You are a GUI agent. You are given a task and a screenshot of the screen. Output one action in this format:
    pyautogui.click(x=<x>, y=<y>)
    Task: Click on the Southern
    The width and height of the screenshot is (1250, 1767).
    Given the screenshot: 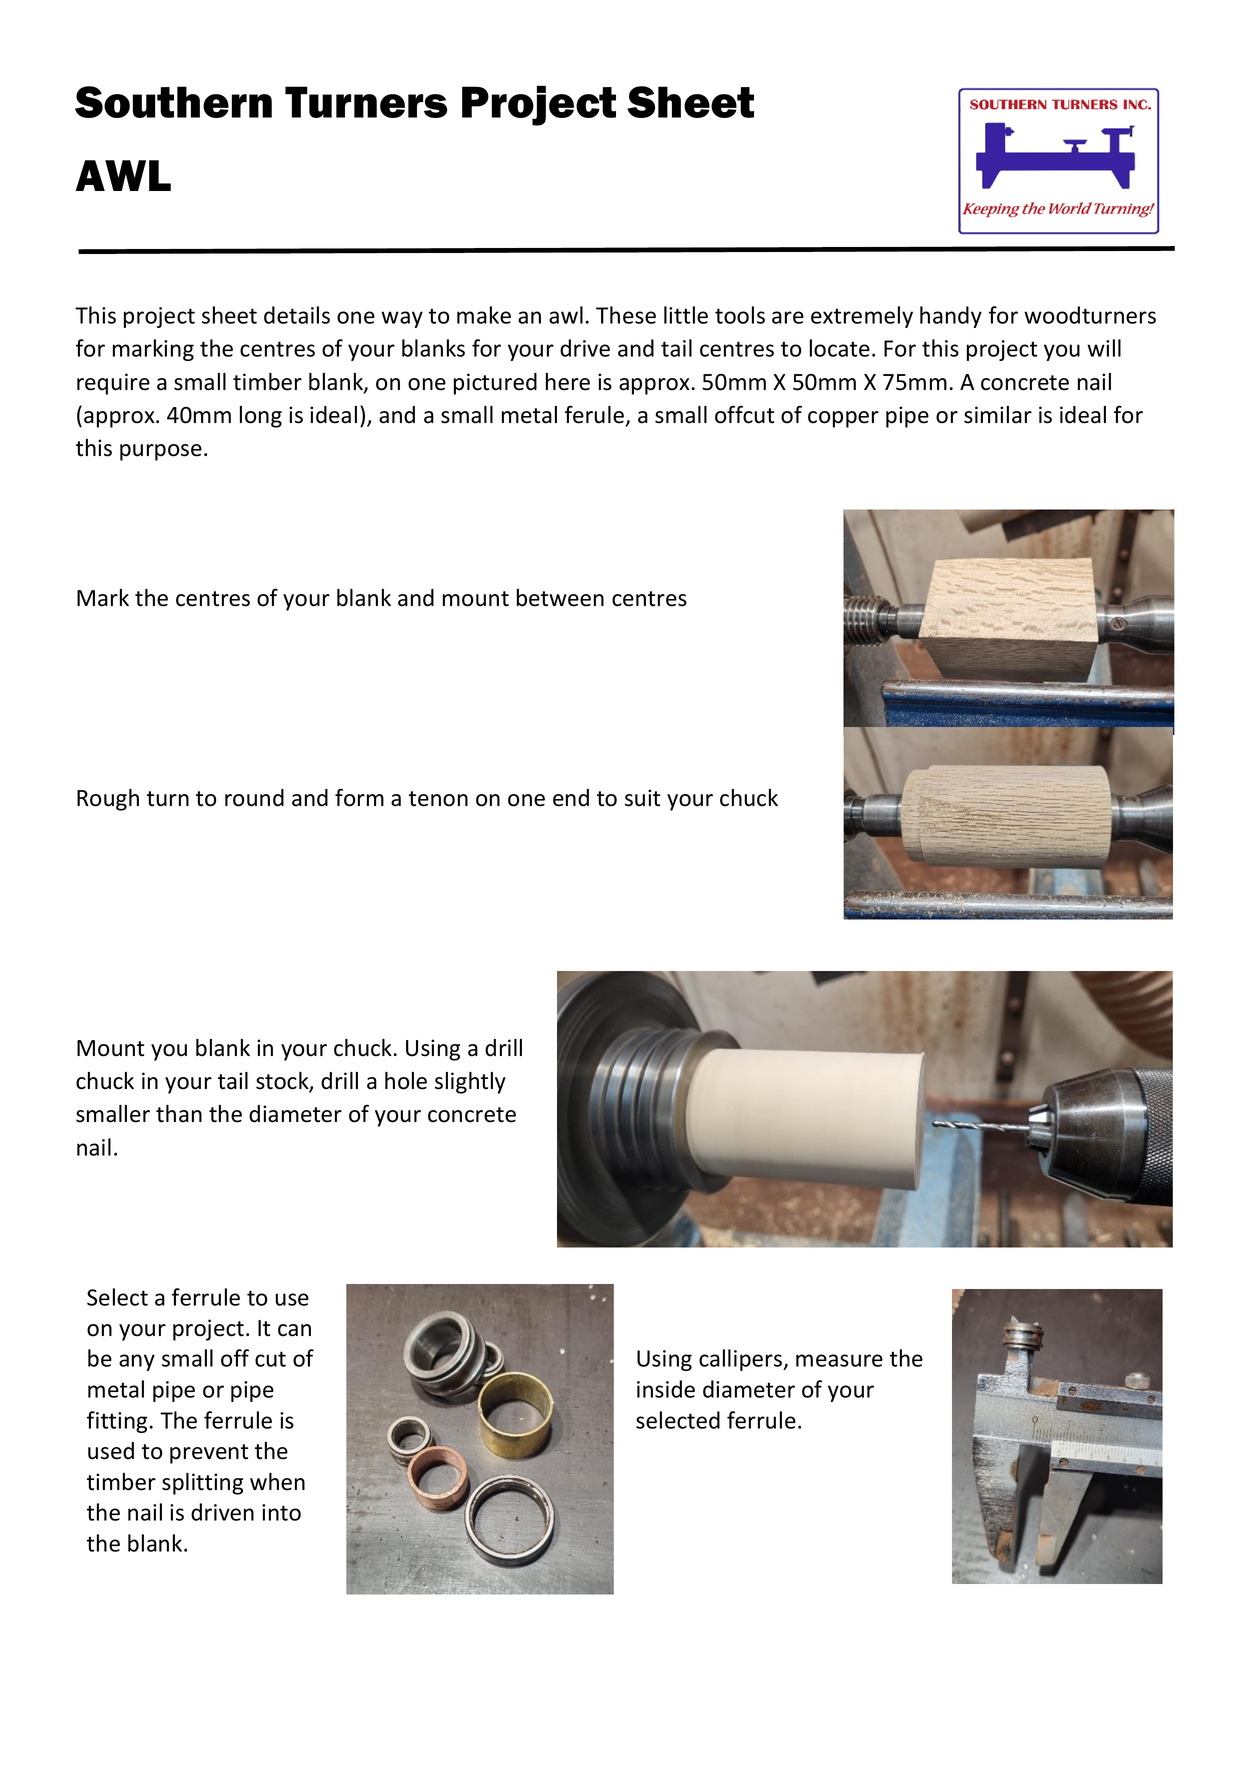 What is the action you would take?
    pyautogui.click(x=173, y=102)
